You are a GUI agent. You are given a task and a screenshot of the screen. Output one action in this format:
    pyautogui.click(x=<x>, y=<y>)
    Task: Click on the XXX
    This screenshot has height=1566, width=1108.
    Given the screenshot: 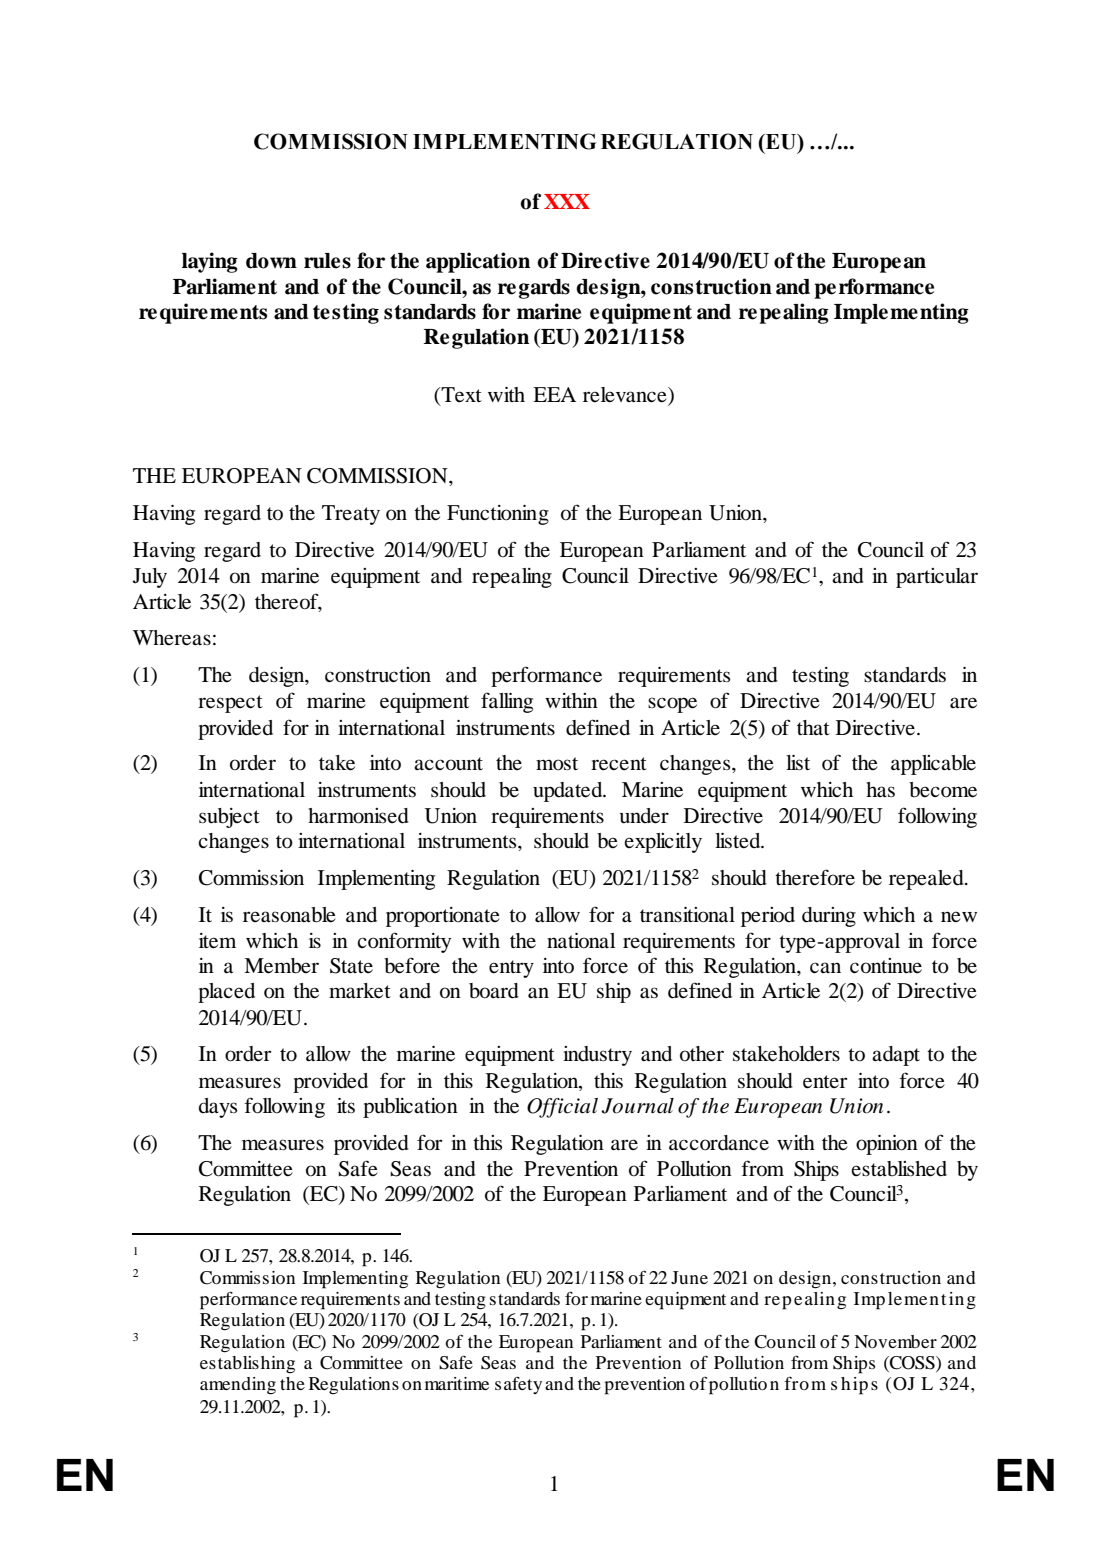 What is the action you would take?
    pyautogui.click(x=567, y=201)
